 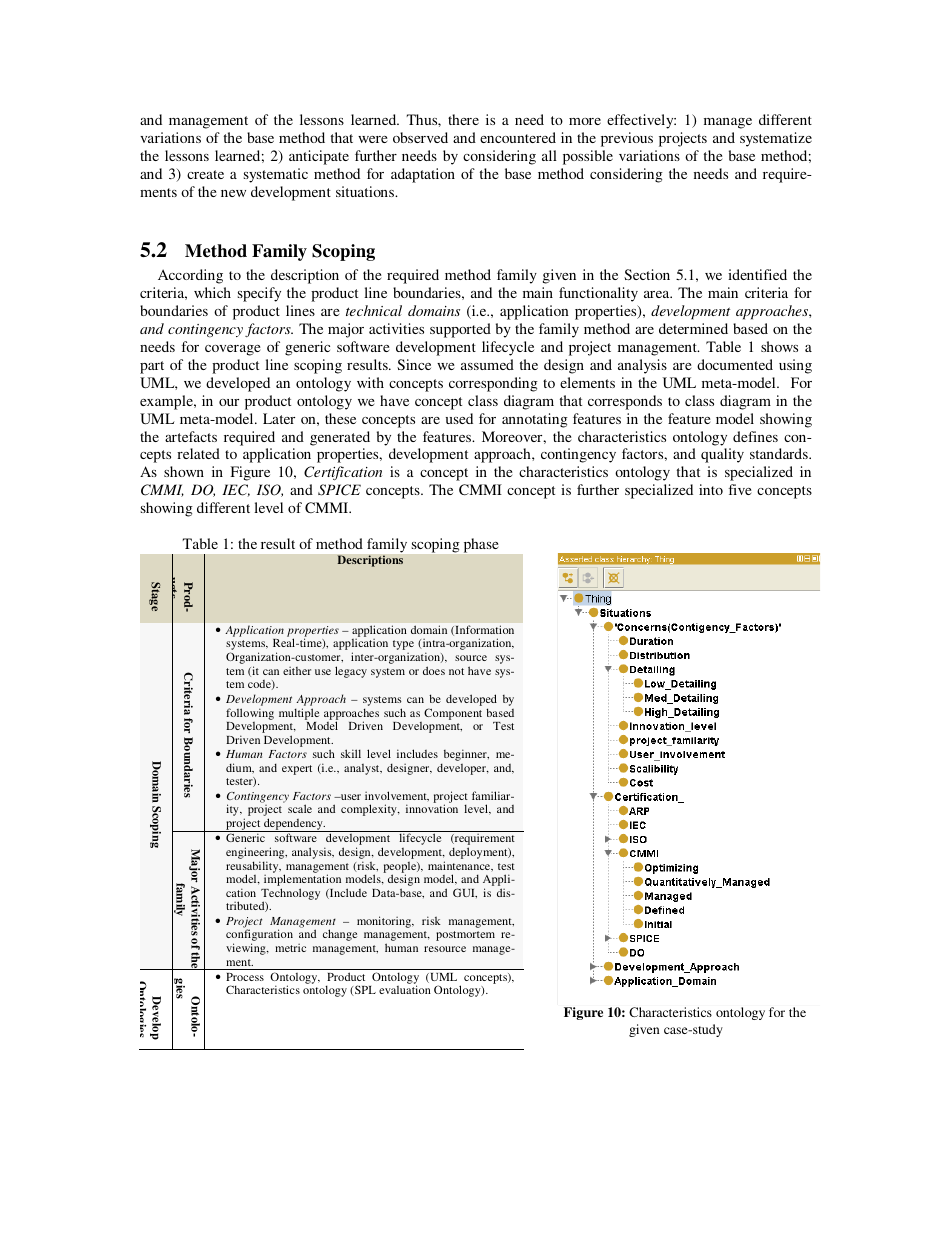 What do you see at coordinates (693, 328) in the screenshot?
I see `determined` at bounding box center [693, 328].
